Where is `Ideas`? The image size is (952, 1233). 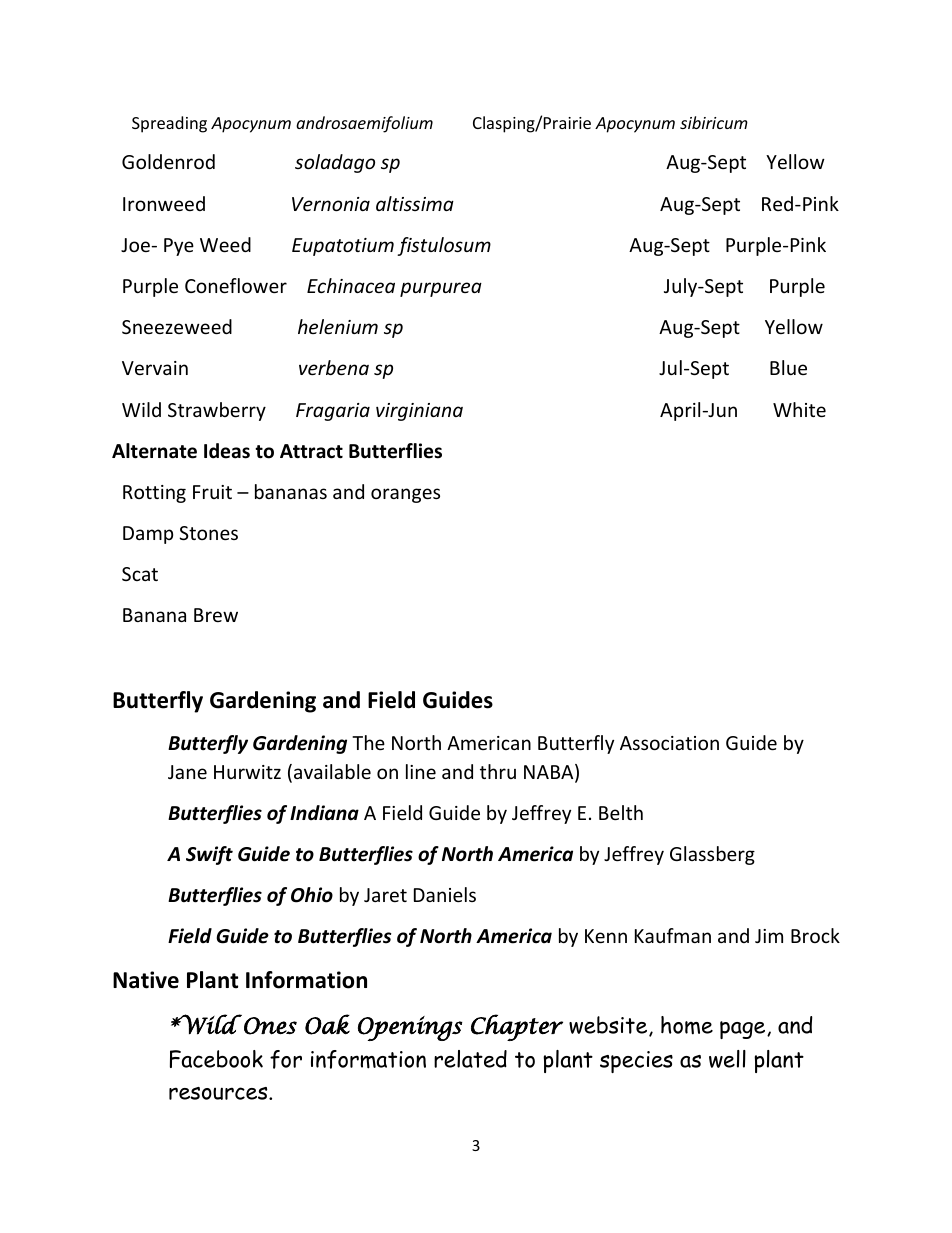 Ideas is located at coordinates (227, 451).
